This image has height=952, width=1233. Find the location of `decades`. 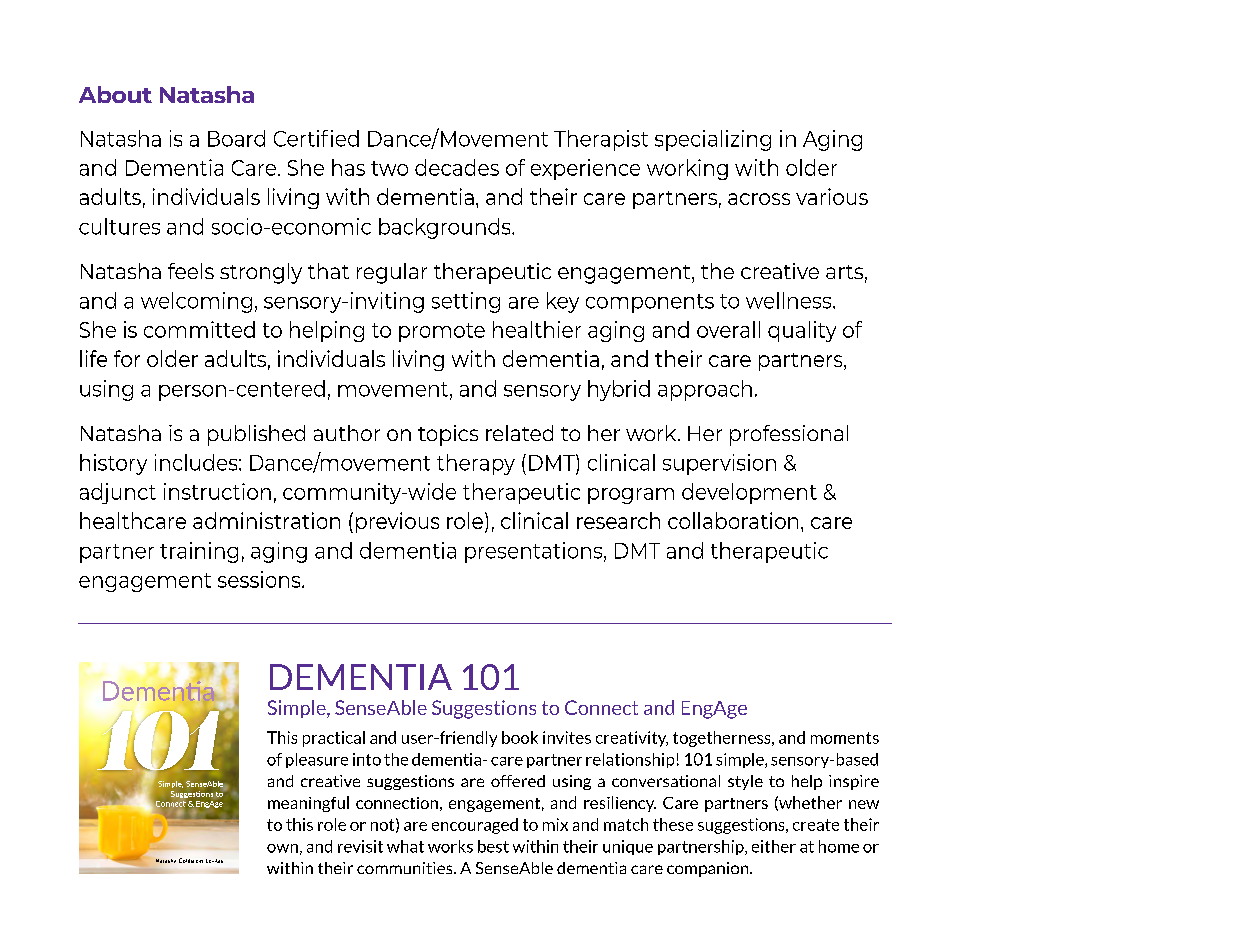

decades is located at coordinates (457, 167).
